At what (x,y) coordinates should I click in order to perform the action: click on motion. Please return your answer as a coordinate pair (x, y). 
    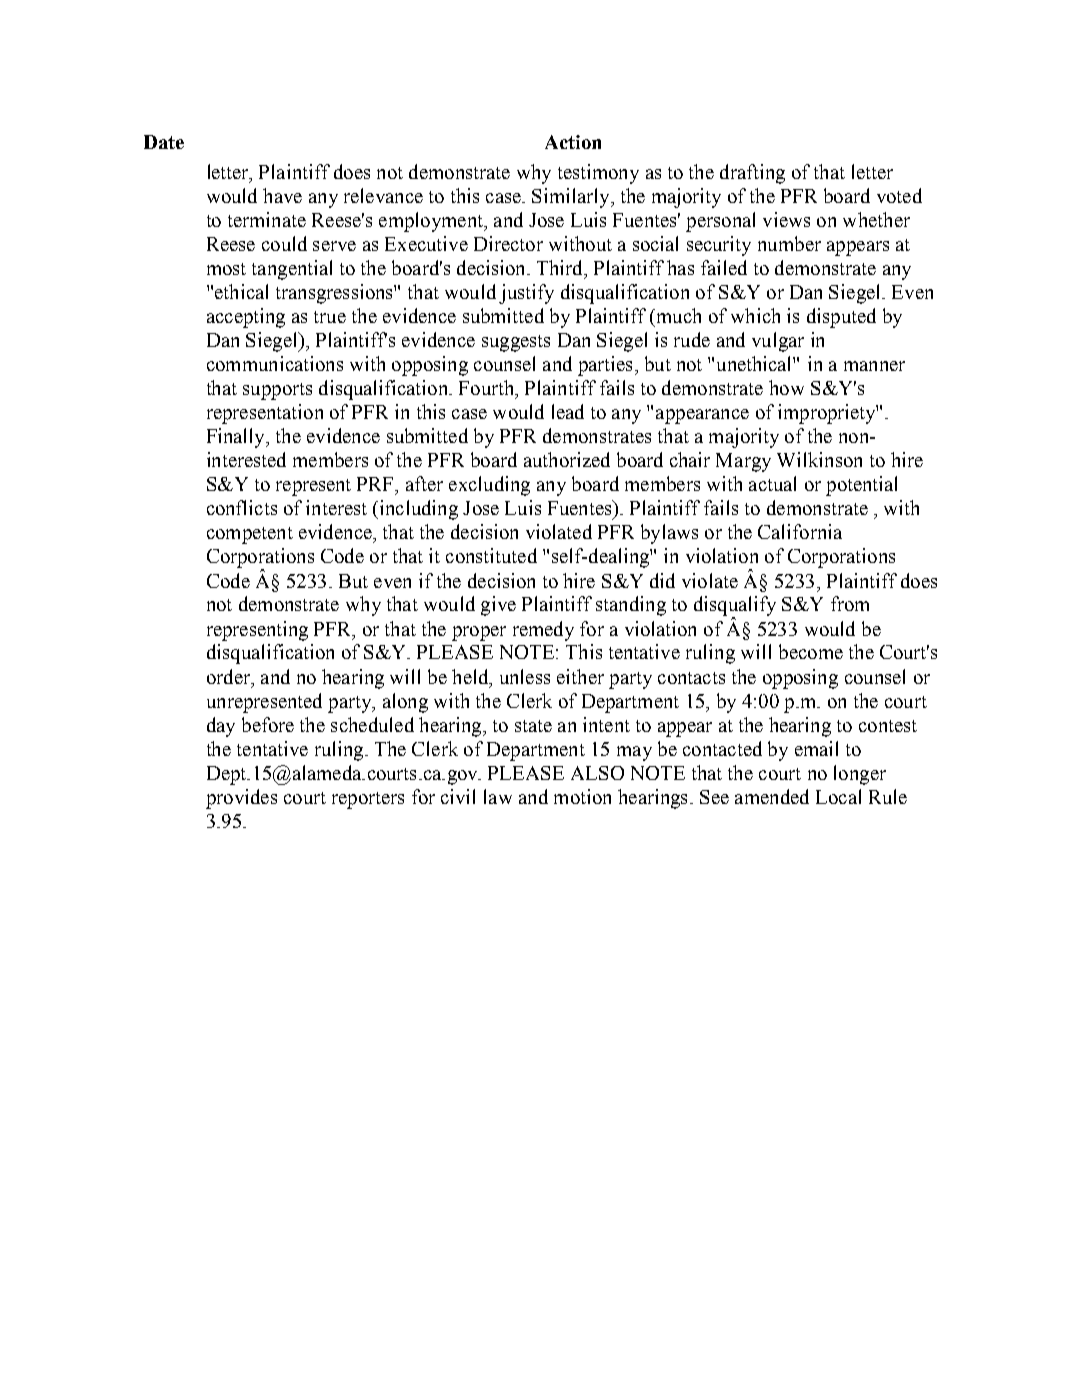
    Looking at the image, I should click on (582, 796).
